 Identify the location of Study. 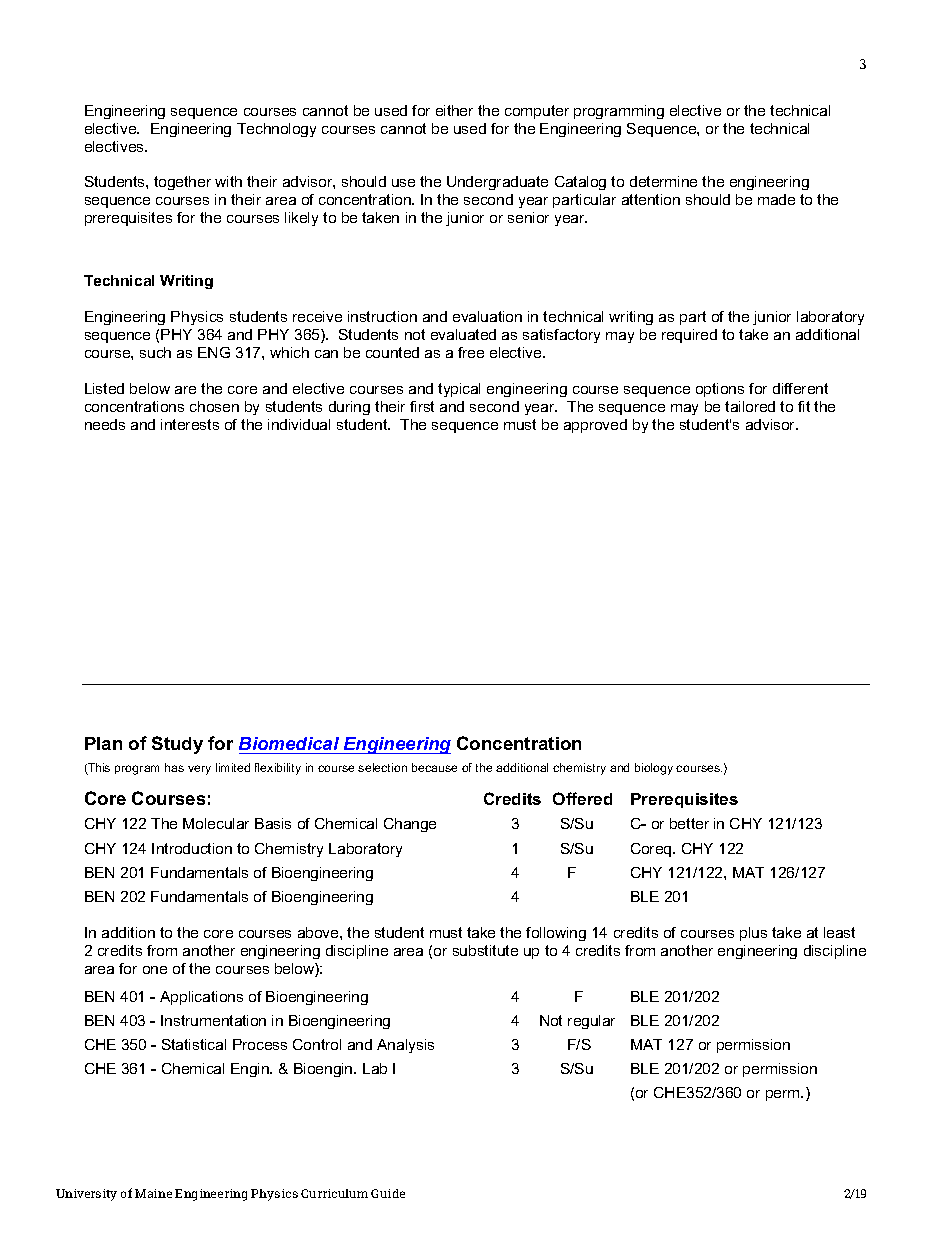
(177, 745).
